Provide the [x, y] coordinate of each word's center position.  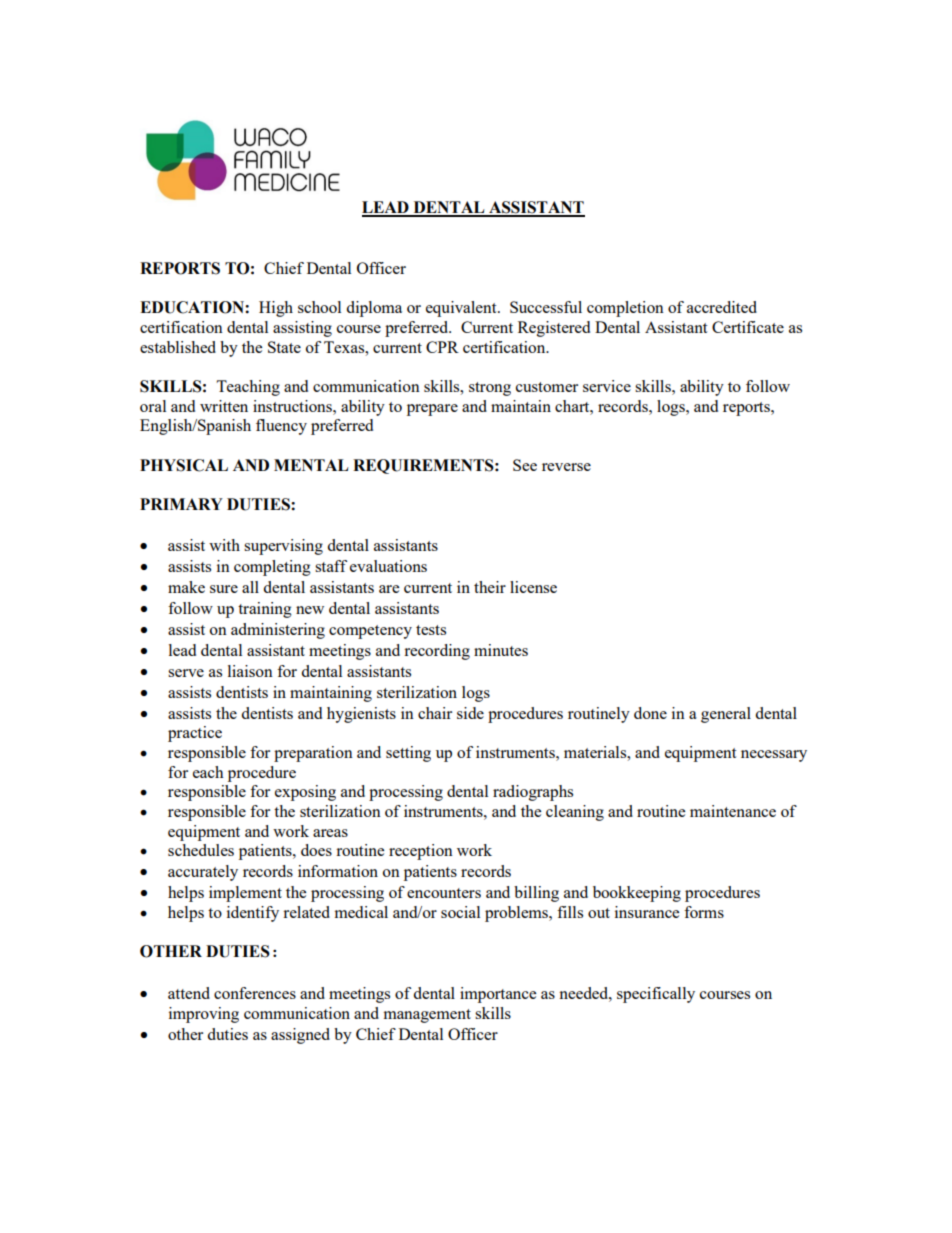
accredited [722, 307]
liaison [250, 671]
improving [204, 1015]
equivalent [462, 309]
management [427, 1016]
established [178, 347]
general [726, 715]
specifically [656, 995]
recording [437, 652]
